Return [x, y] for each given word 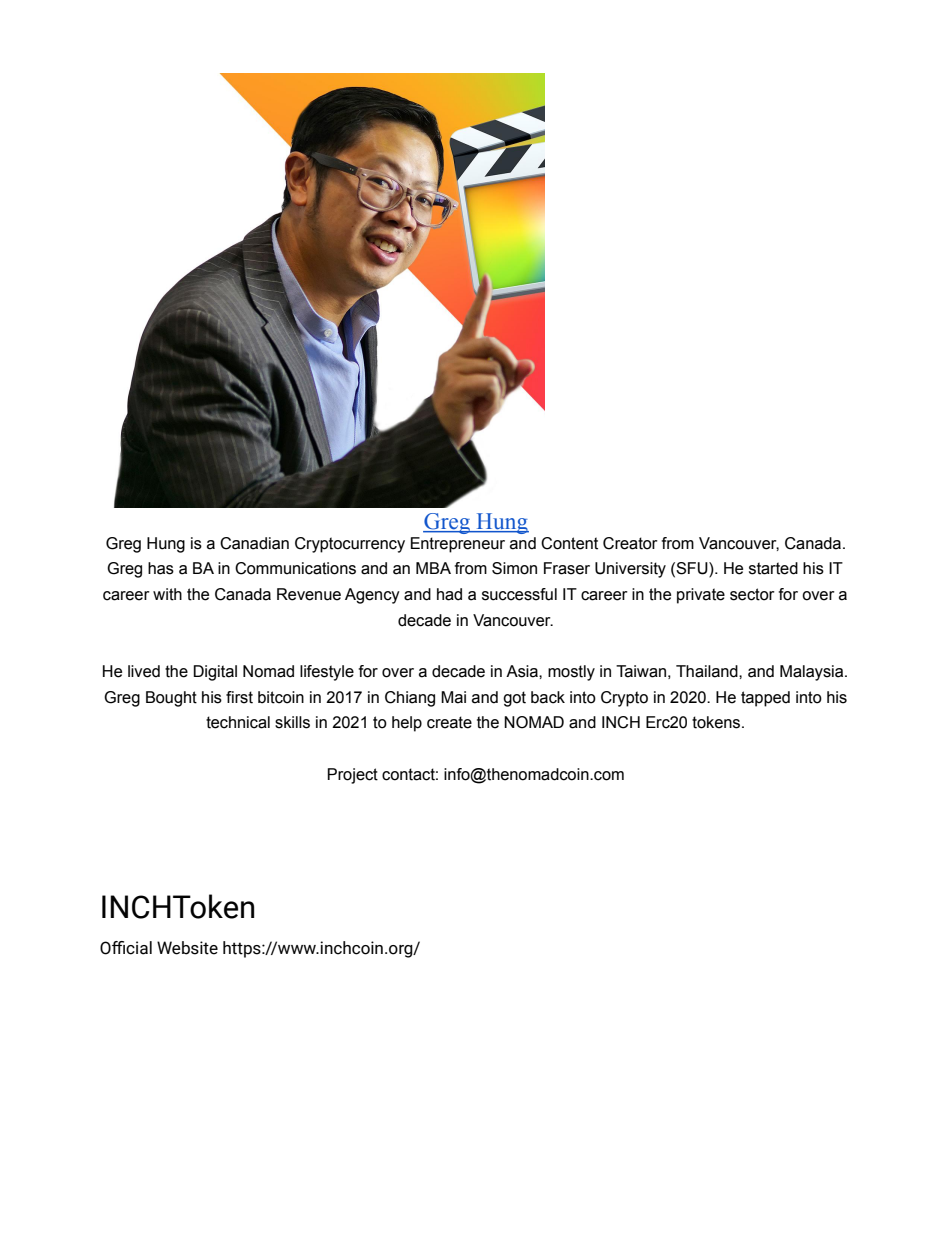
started [773, 568]
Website [187, 948]
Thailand [708, 671]
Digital [215, 673]
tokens [717, 722]
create [449, 722]
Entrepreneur [458, 545]
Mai [453, 697]
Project [352, 776]
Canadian [254, 543]
